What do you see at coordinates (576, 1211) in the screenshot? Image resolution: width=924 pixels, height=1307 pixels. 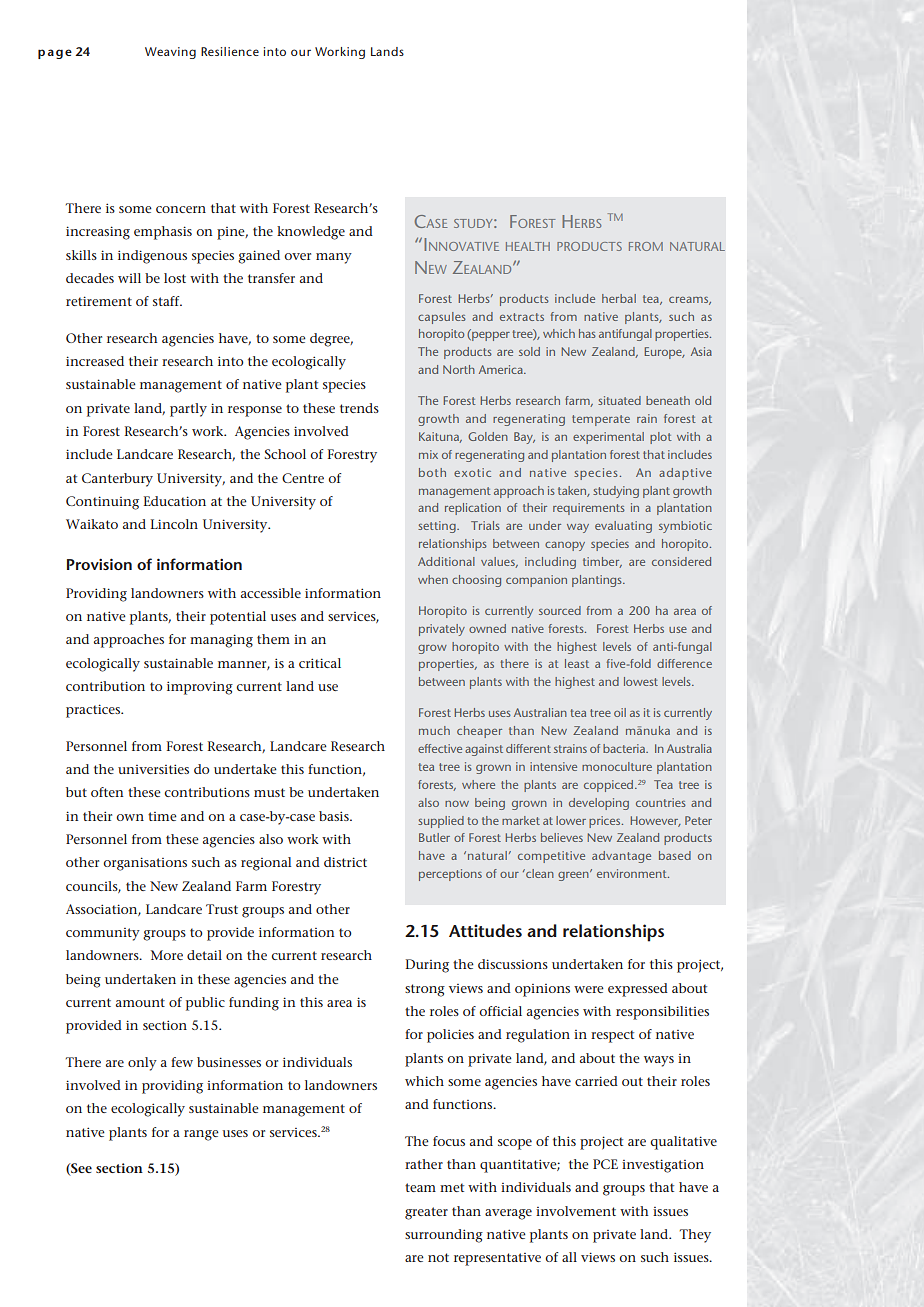 I see `involvement` at bounding box center [576, 1211].
